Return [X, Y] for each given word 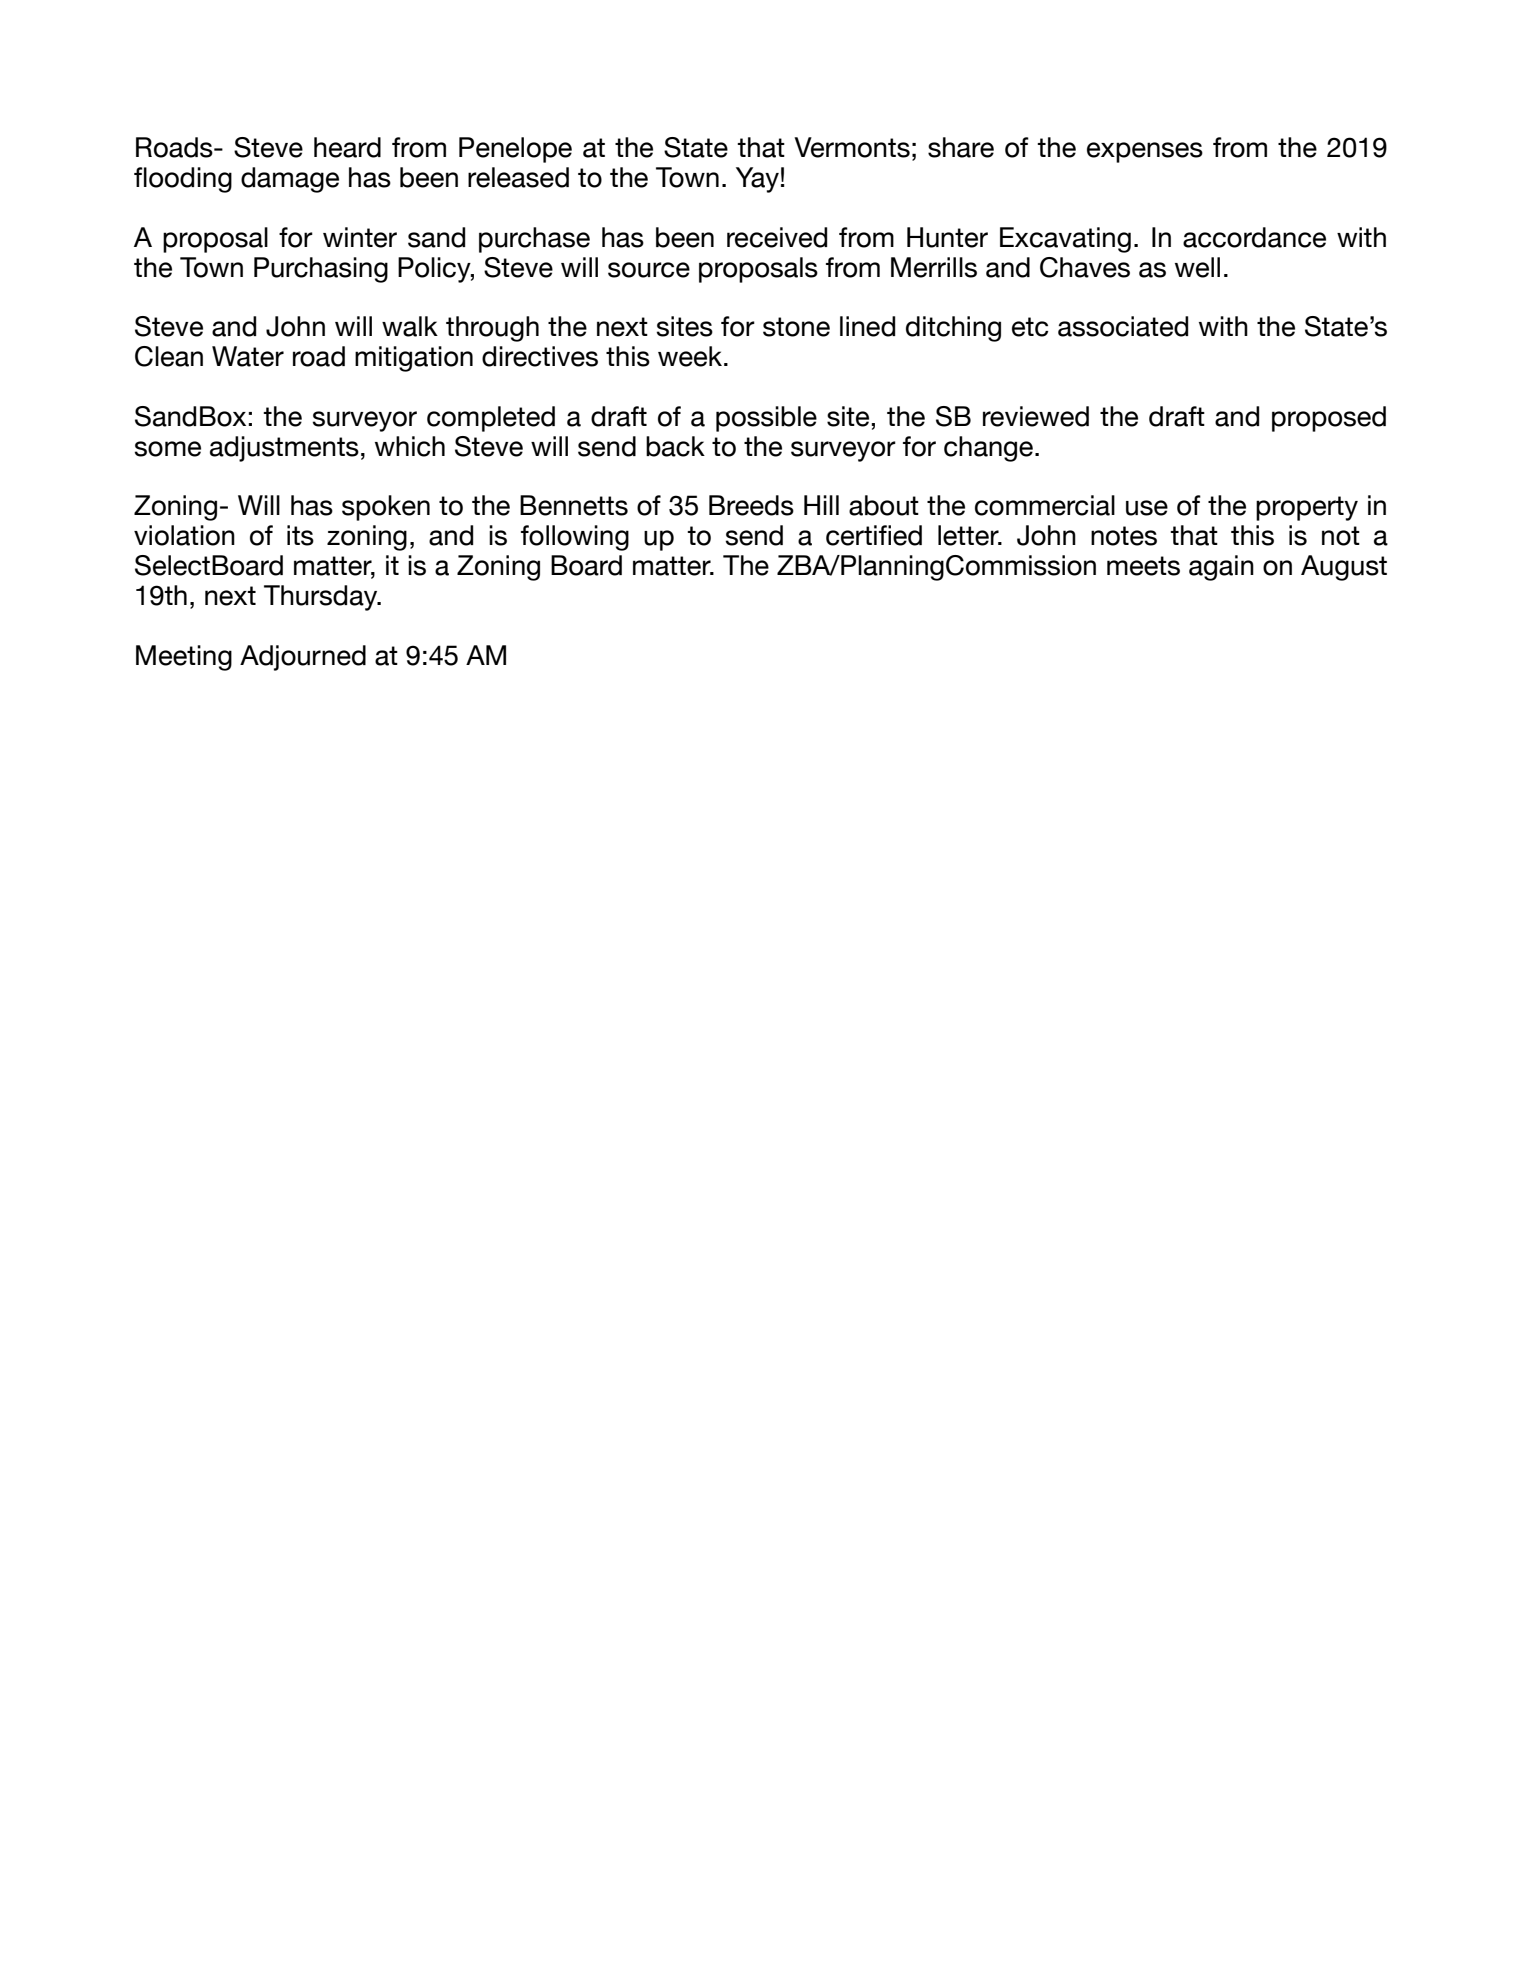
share [961, 147]
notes [1124, 536]
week [690, 356]
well [1197, 267]
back [675, 446]
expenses [1145, 152]
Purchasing [321, 270]
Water [248, 356]
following [575, 538]
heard [347, 147]
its [300, 535]
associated [1123, 326]
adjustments [284, 449]
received [777, 237]
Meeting [184, 658]
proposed [1329, 419]
